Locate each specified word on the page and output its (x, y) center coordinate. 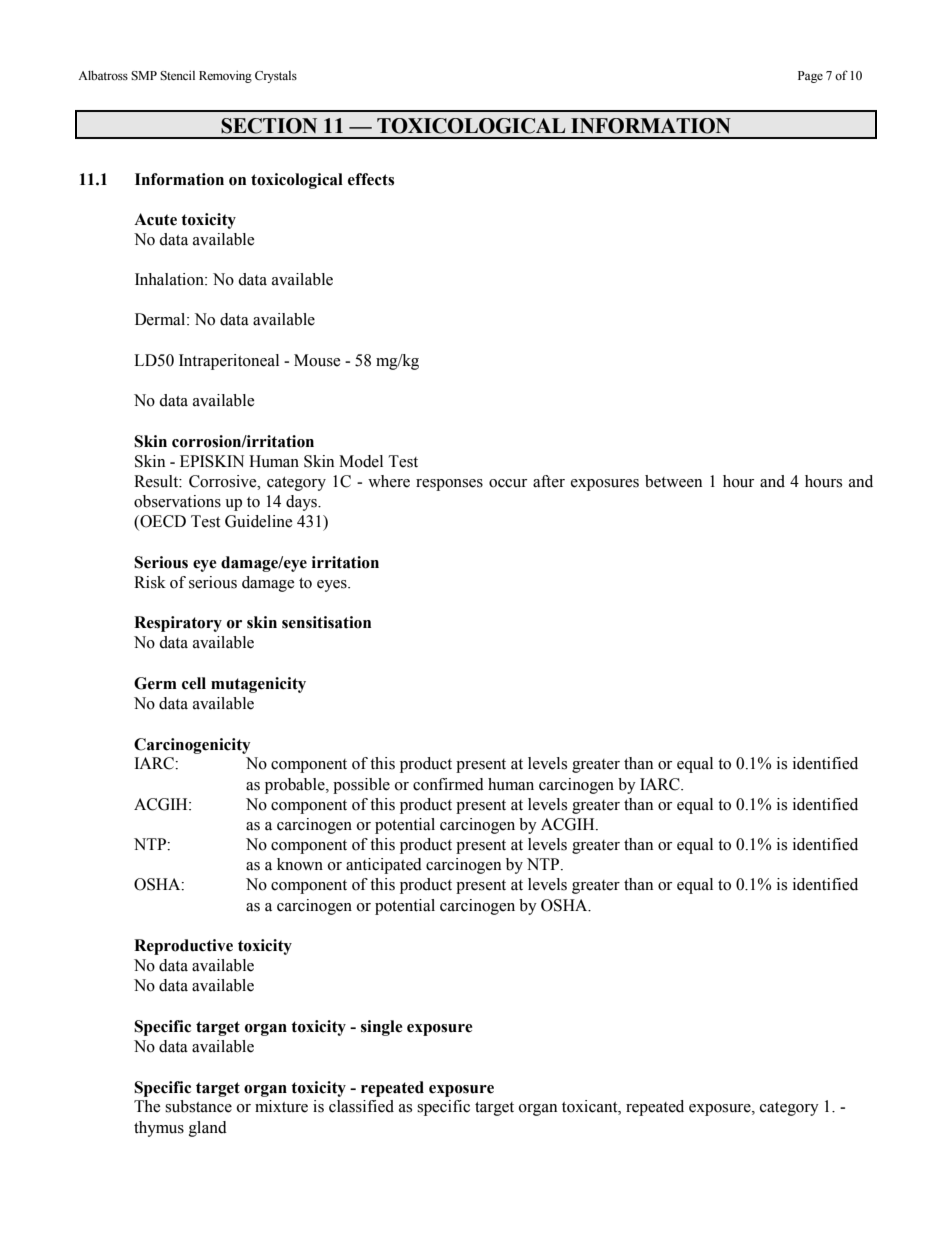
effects (371, 179)
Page (810, 77)
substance (198, 1106)
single (382, 1028)
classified (361, 1106)
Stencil (177, 75)
